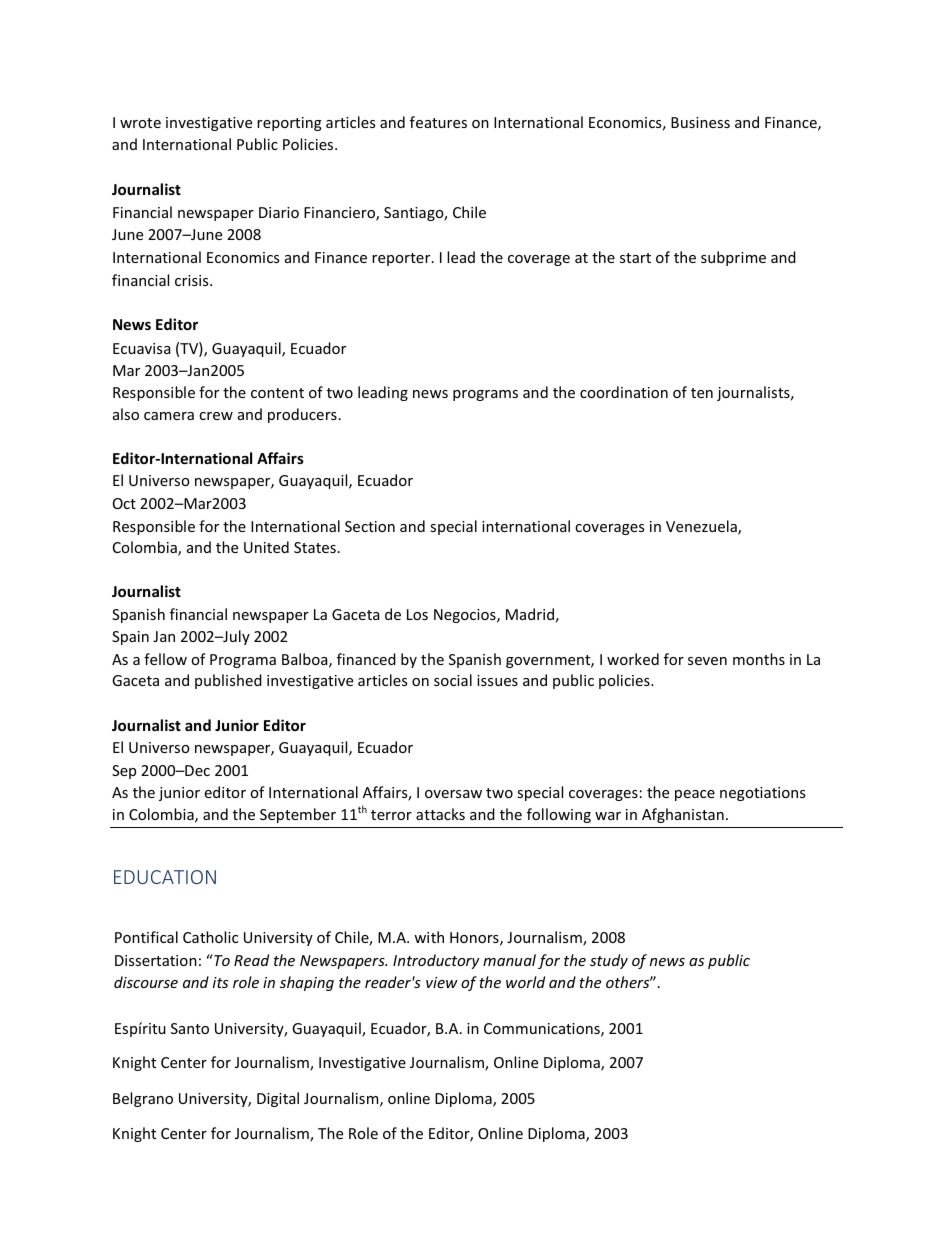 The image size is (952, 1233). Describe the element at coordinates (438, 122) in the screenshot. I see `features` at that location.
